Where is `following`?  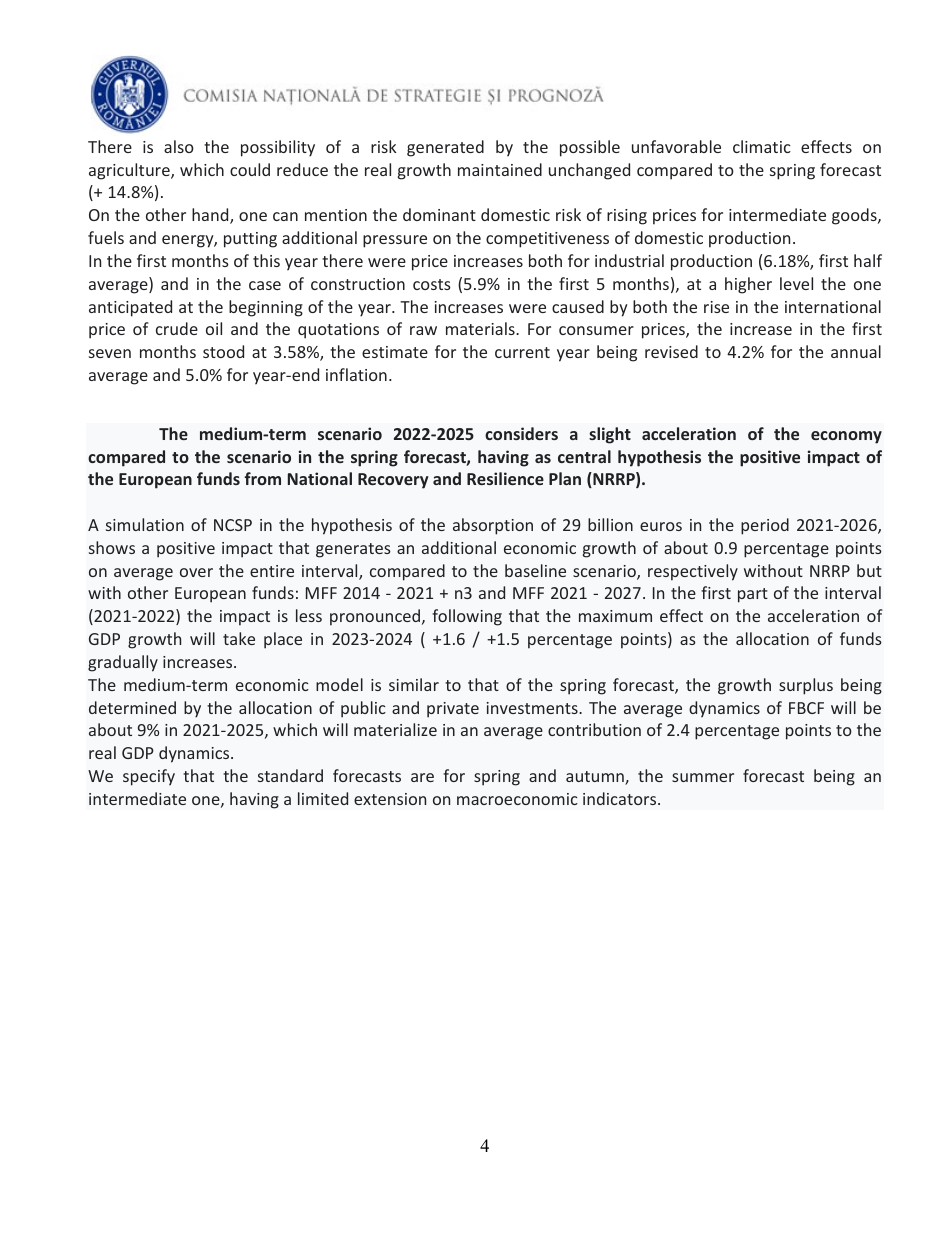
following is located at coordinates (467, 617).
